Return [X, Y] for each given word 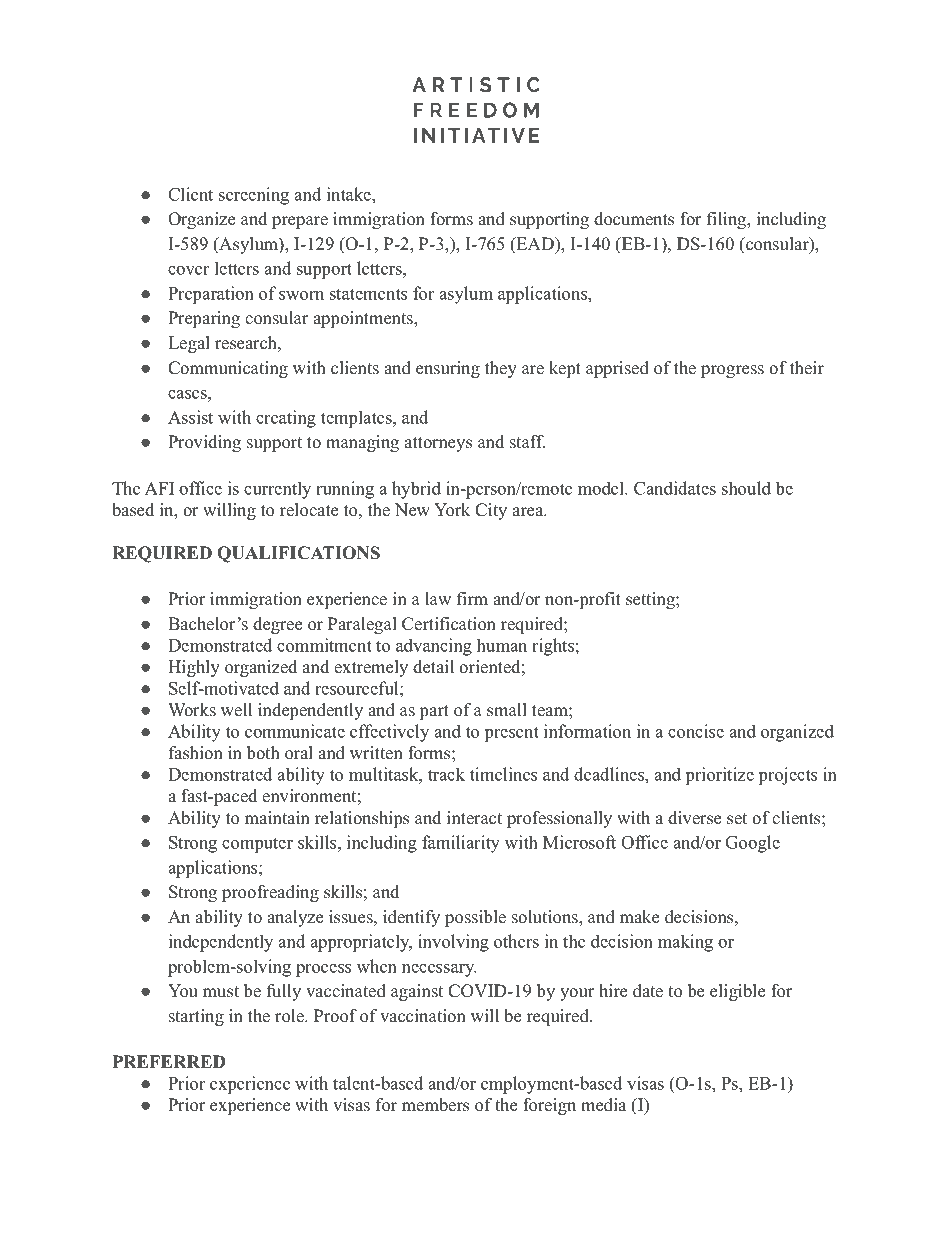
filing [727, 220]
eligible [737, 992]
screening [254, 196]
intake [350, 194]
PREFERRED [169, 1061]
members [435, 1105]
